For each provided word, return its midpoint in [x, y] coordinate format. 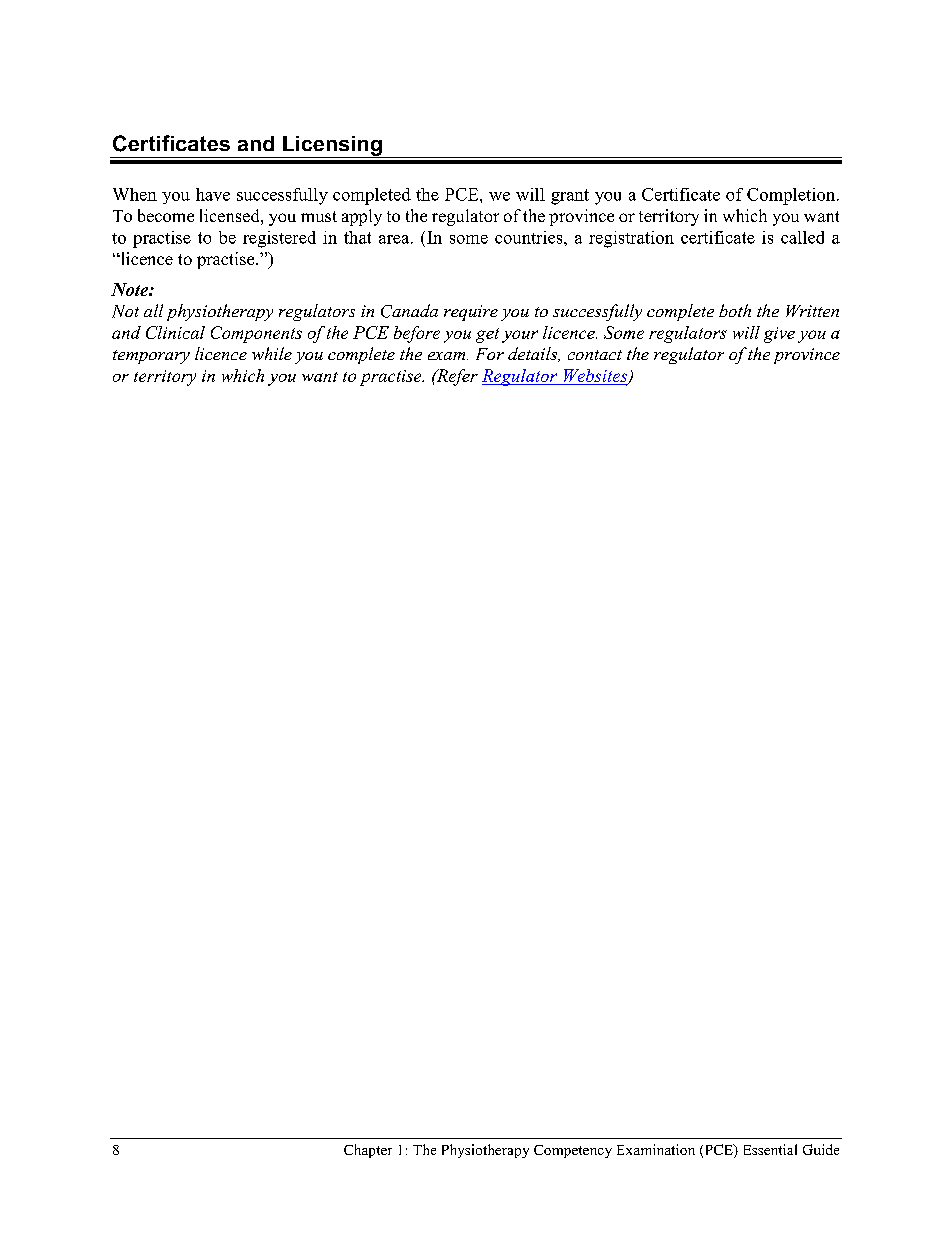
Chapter [368, 1151]
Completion [792, 196]
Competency [573, 1151]
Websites [597, 376]
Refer [456, 377]
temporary [151, 357]
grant [570, 197]
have [213, 194]
